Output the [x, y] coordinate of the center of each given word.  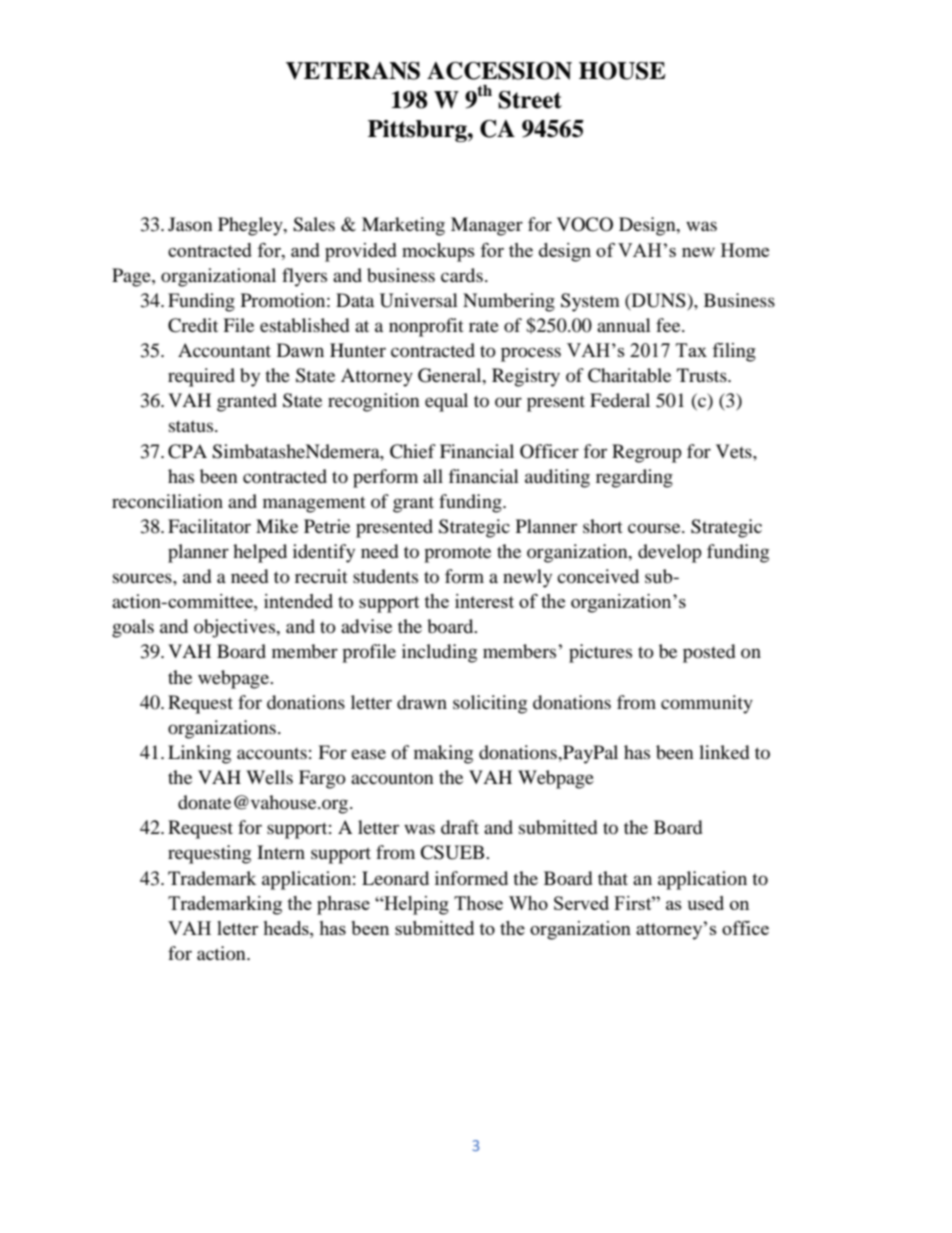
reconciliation [167, 501]
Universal [419, 300]
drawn [422, 702]
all [433, 476]
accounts [272, 753]
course [655, 528]
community [707, 704]
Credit [193, 325]
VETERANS [353, 71]
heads [287, 928]
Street [530, 100]
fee [669, 325]
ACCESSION [499, 71]
